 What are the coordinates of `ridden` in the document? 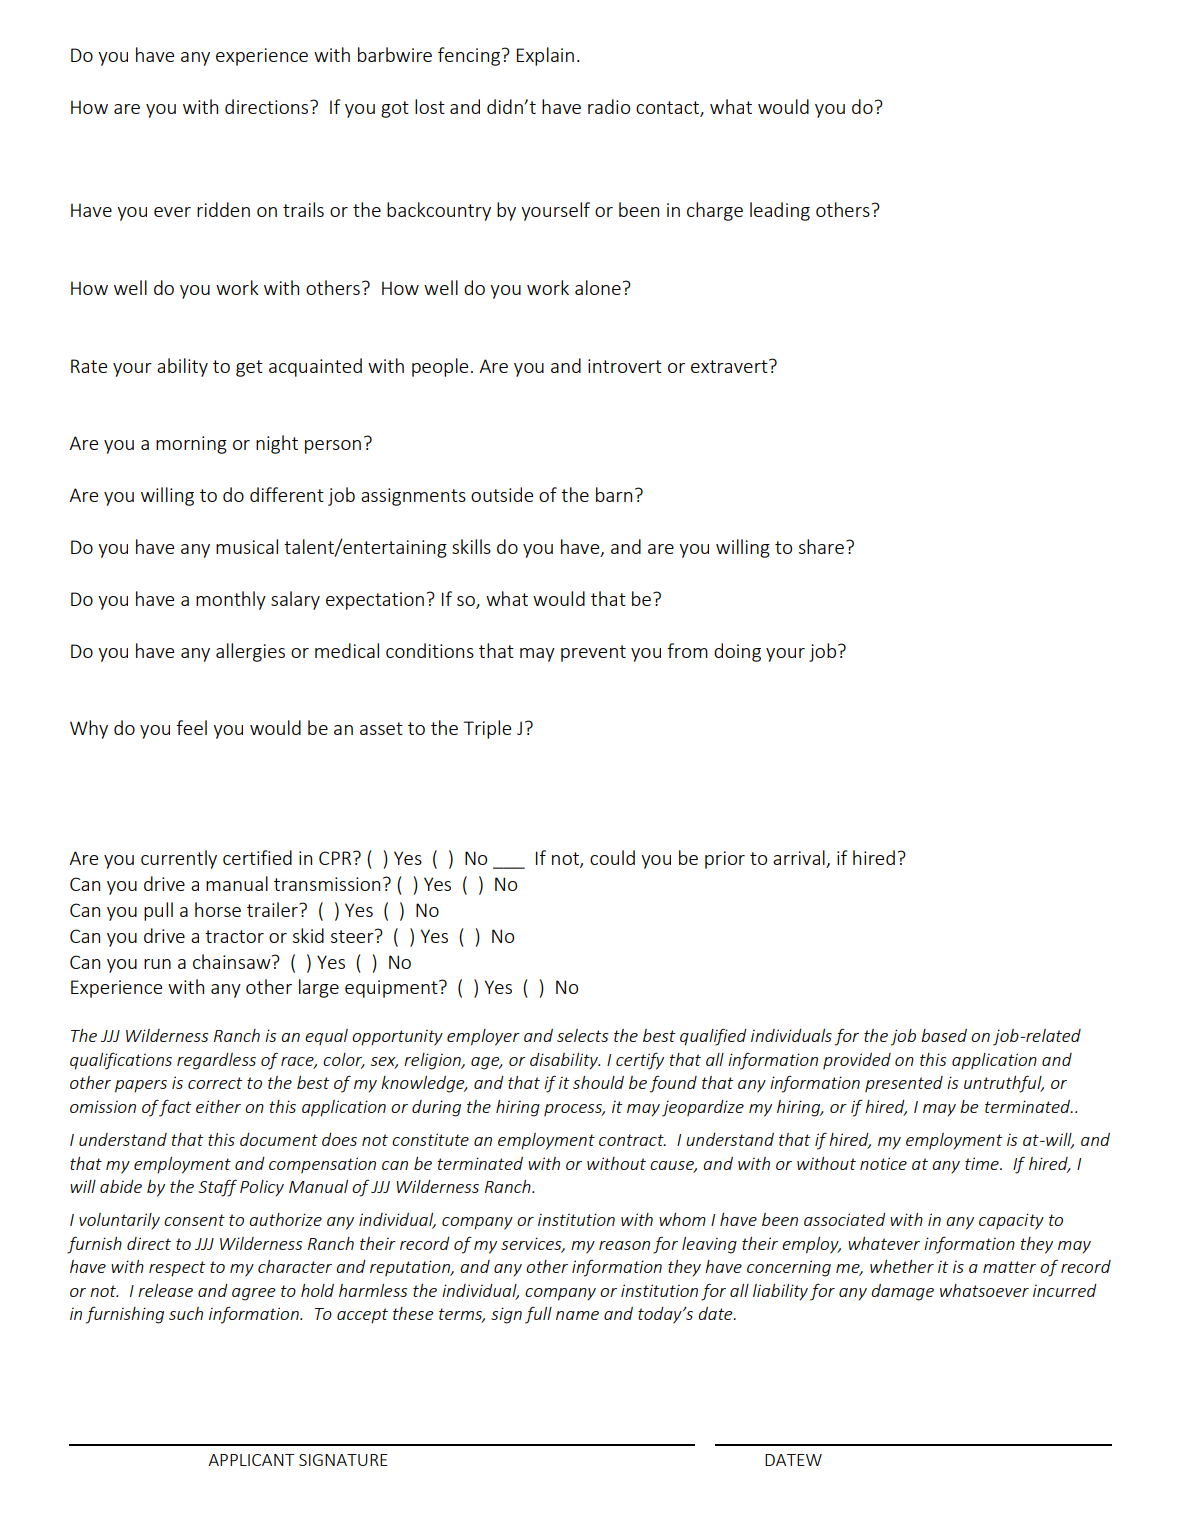 It's located at (223, 209).
